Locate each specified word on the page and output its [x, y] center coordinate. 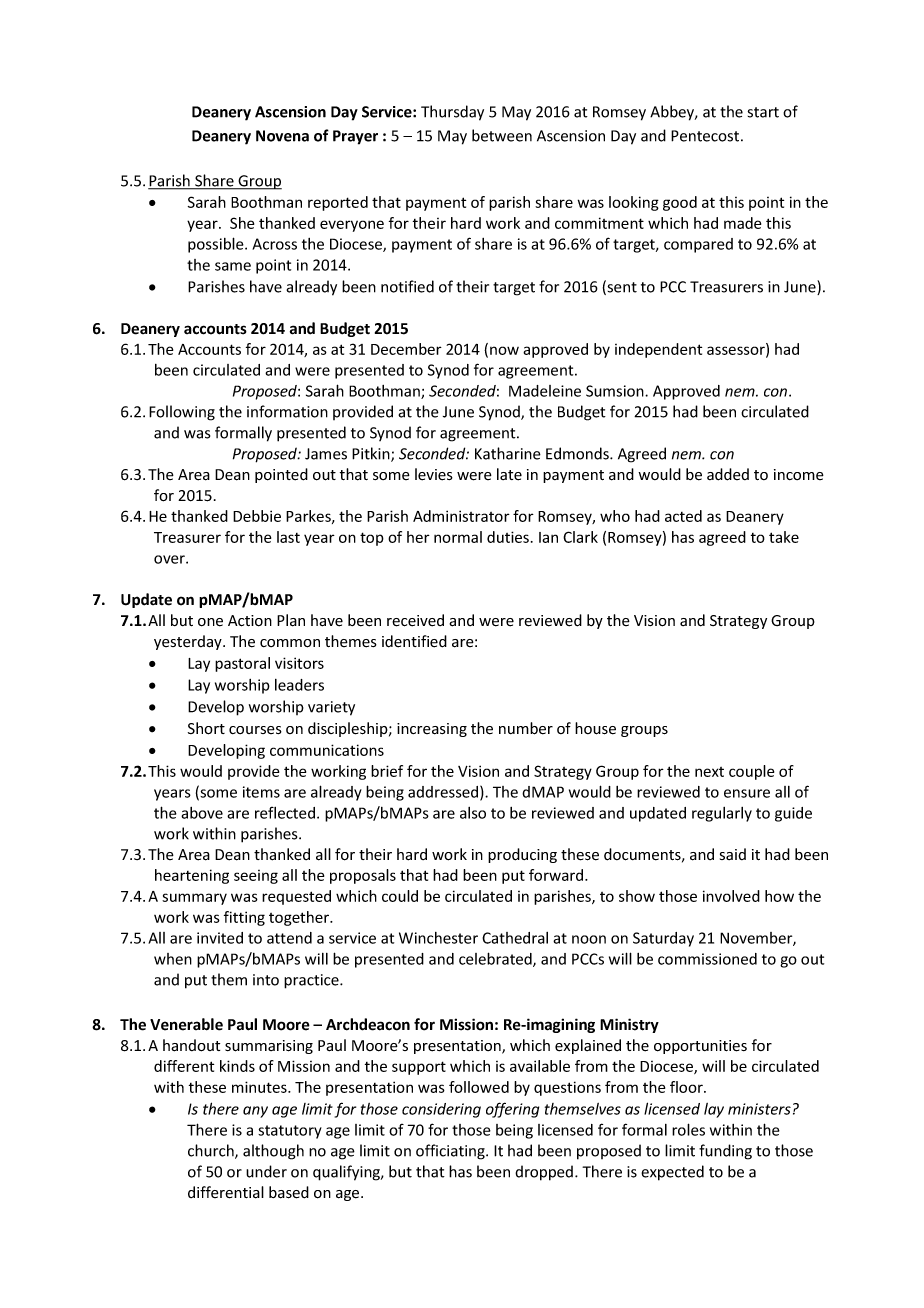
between [502, 135]
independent [658, 350]
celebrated [496, 959]
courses [255, 730]
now [504, 350]
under [266, 1171]
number [526, 728]
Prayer [355, 137]
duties [508, 537]
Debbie [257, 516]
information [287, 411]
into [266, 980]
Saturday [663, 939]
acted [683, 516]
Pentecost [706, 136]
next [709, 772]
